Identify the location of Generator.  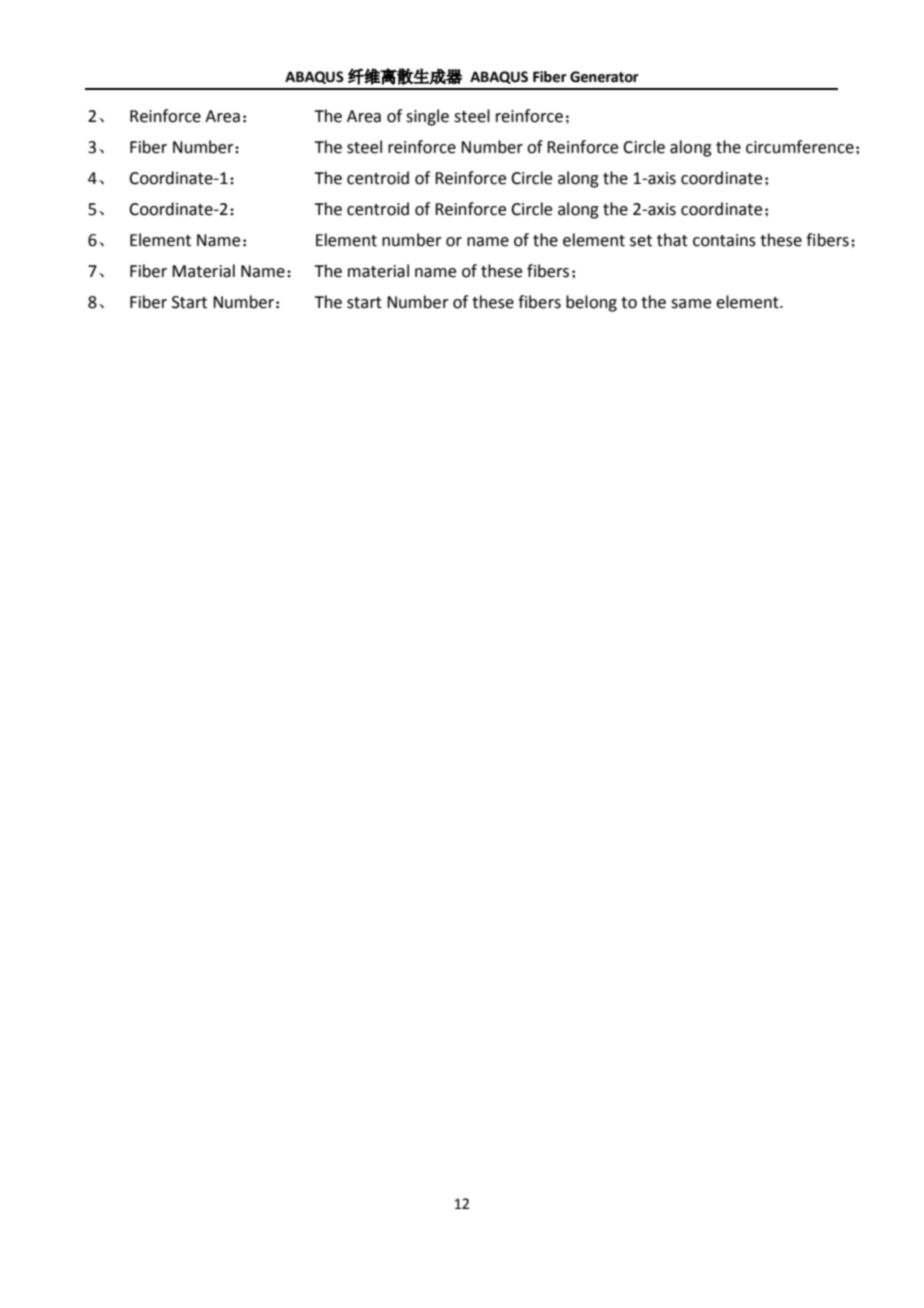
(604, 77).
